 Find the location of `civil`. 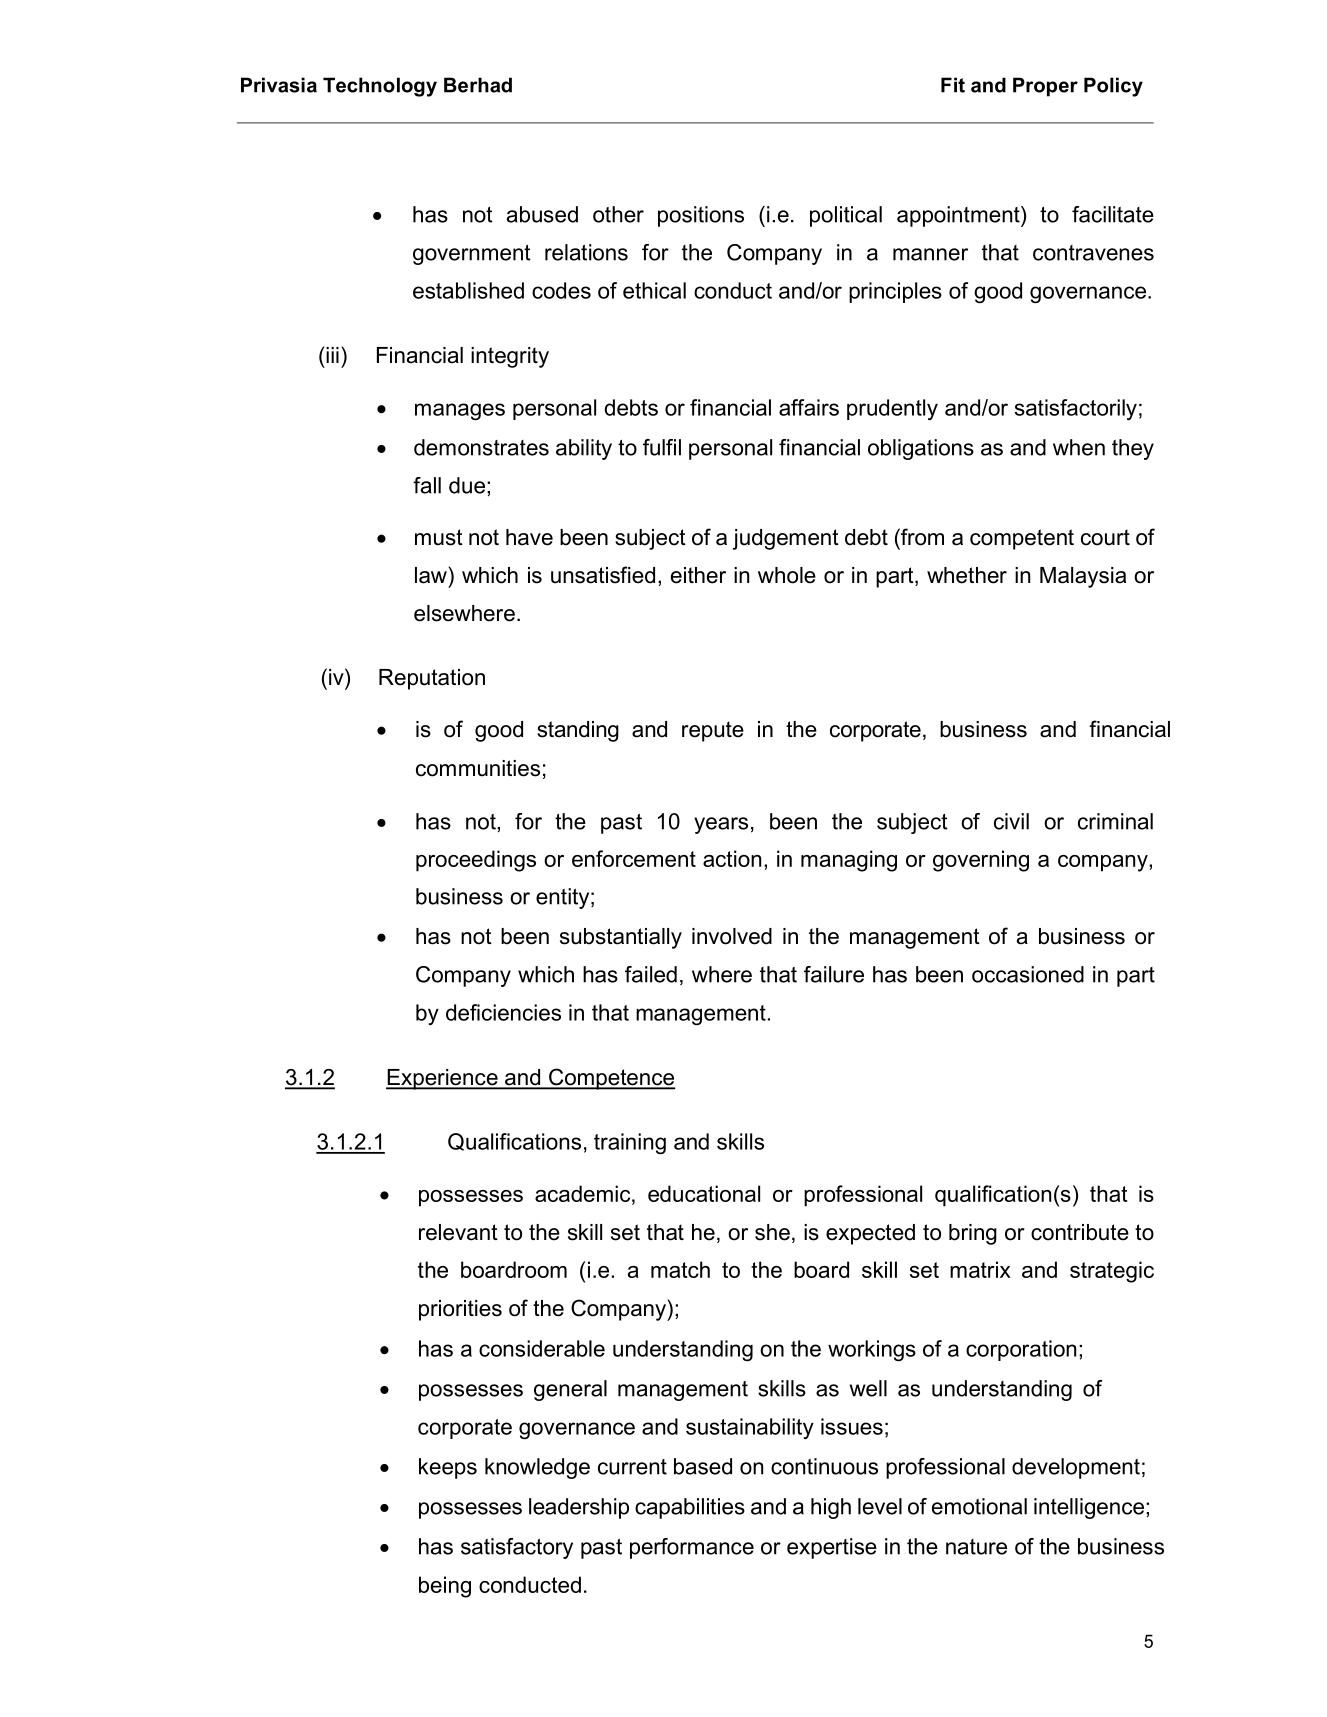

civil is located at coordinates (1011, 821).
